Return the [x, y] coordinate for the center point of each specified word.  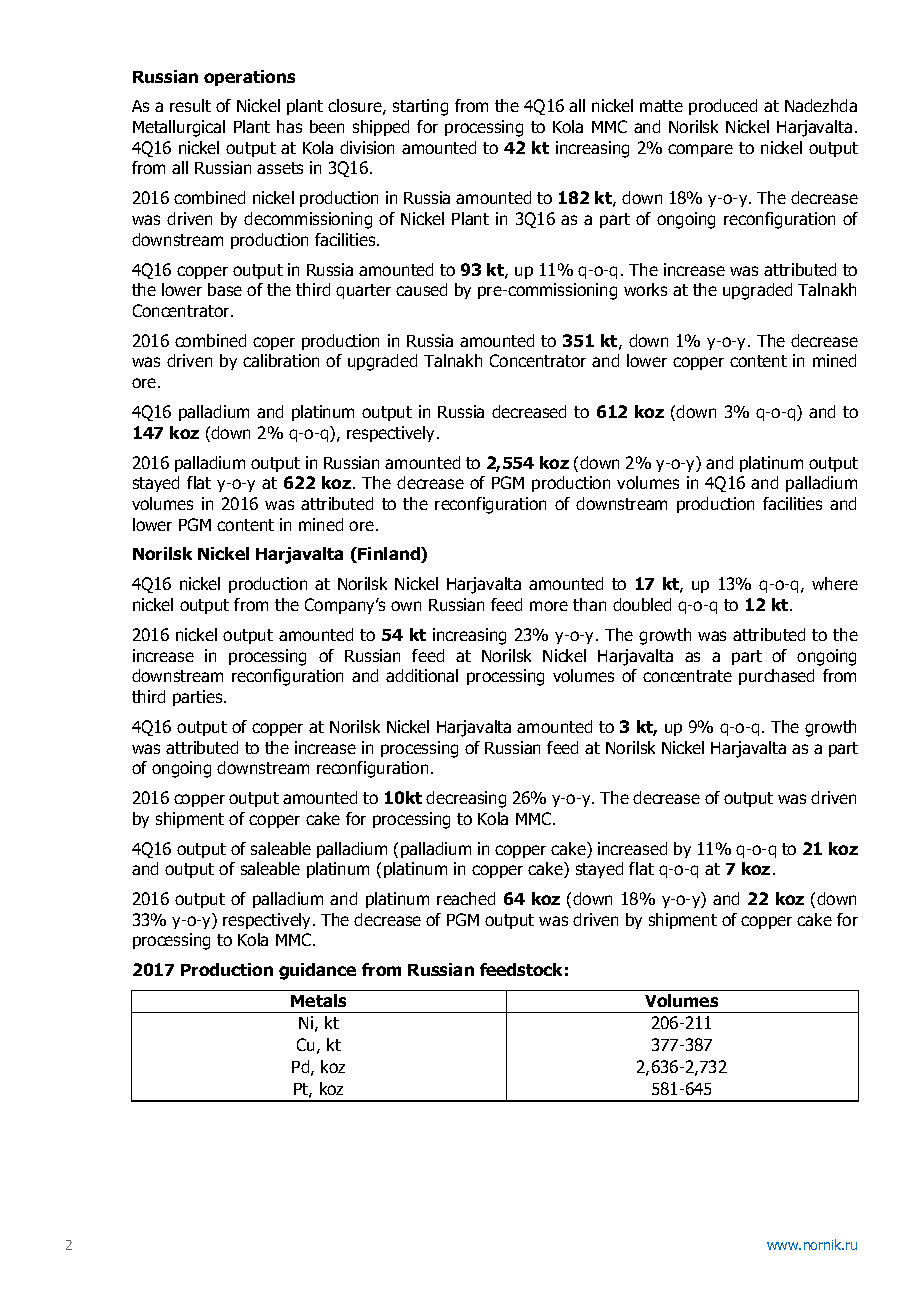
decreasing [466, 799]
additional [422, 675]
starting [420, 107]
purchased [776, 677]
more [549, 606]
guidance [317, 971]
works [645, 289]
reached [466, 898]
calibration [281, 360]
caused [421, 289]
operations [249, 78]
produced [723, 107]
